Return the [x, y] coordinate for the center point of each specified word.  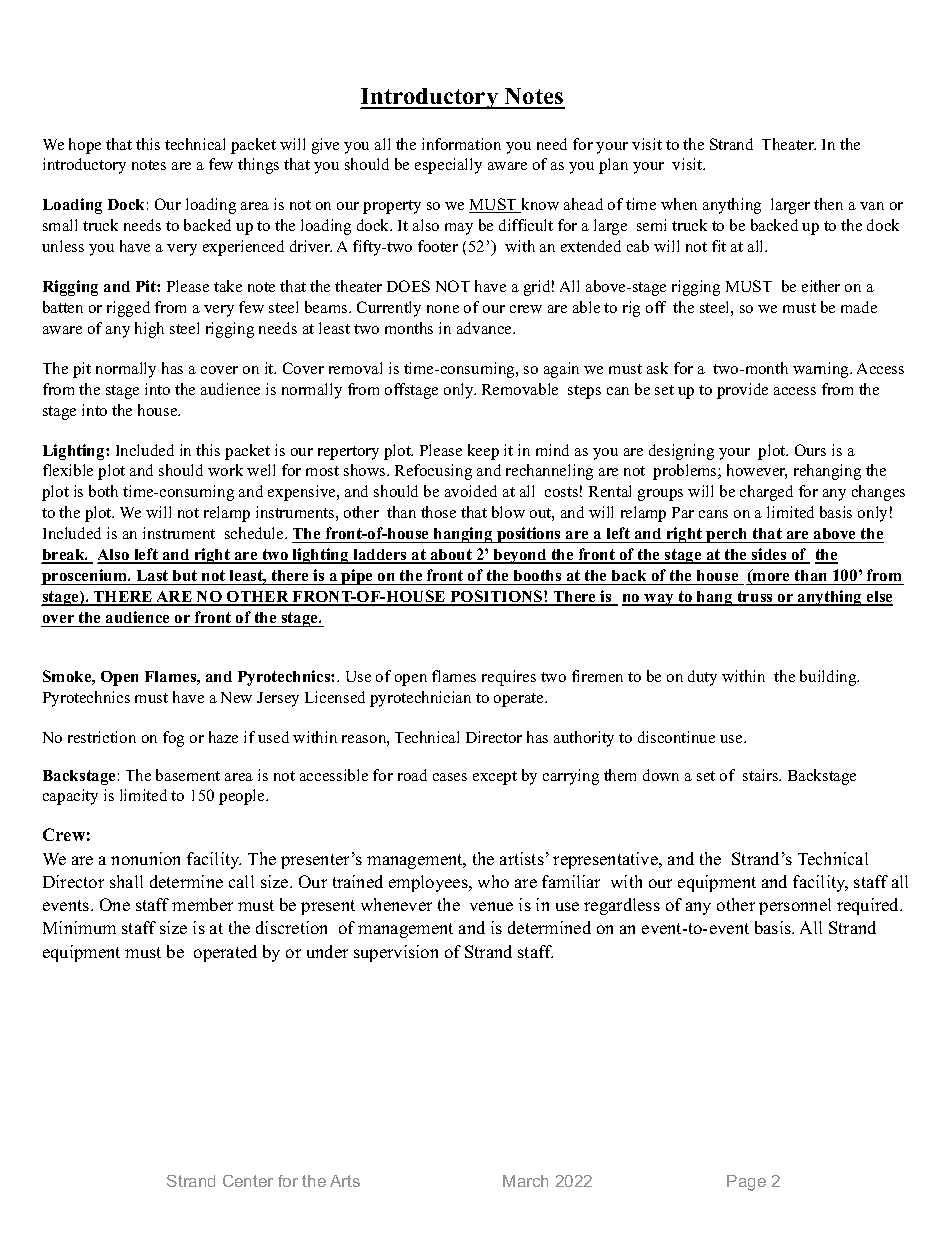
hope [85, 146]
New [236, 697]
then [828, 204]
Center [248, 1181]
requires [509, 678]
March [525, 1181]
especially [448, 166]
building [829, 678]
